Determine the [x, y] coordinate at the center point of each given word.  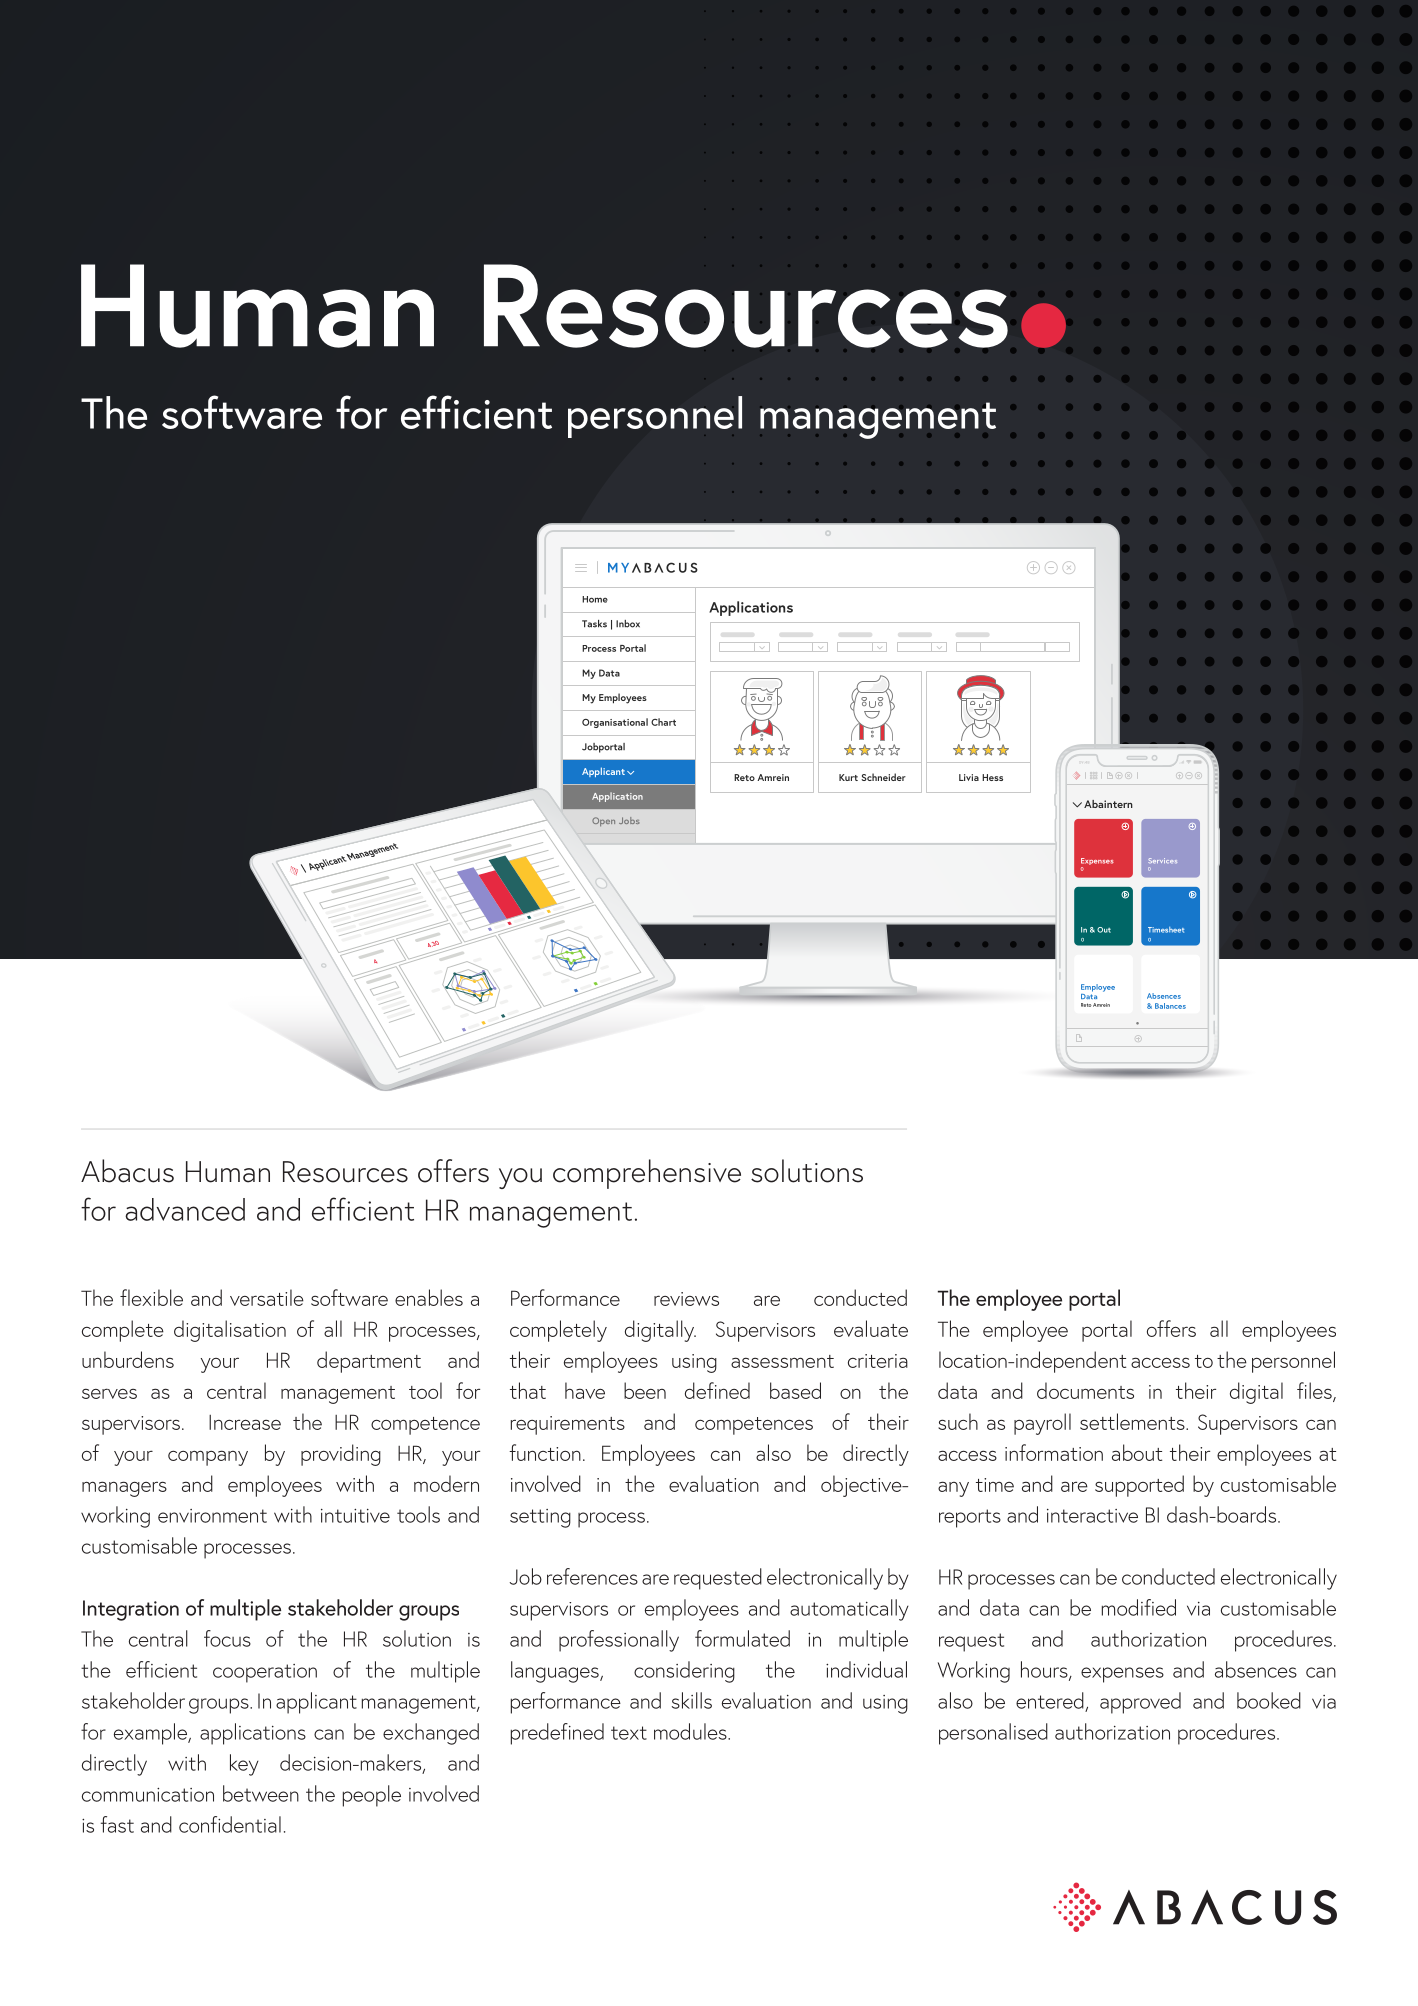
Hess [992, 777]
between [261, 1793]
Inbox [628, 624]
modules [691, 1731]
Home [595, 599]
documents [1085, 1390]
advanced [185, 1209]
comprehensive [647, 1174]
